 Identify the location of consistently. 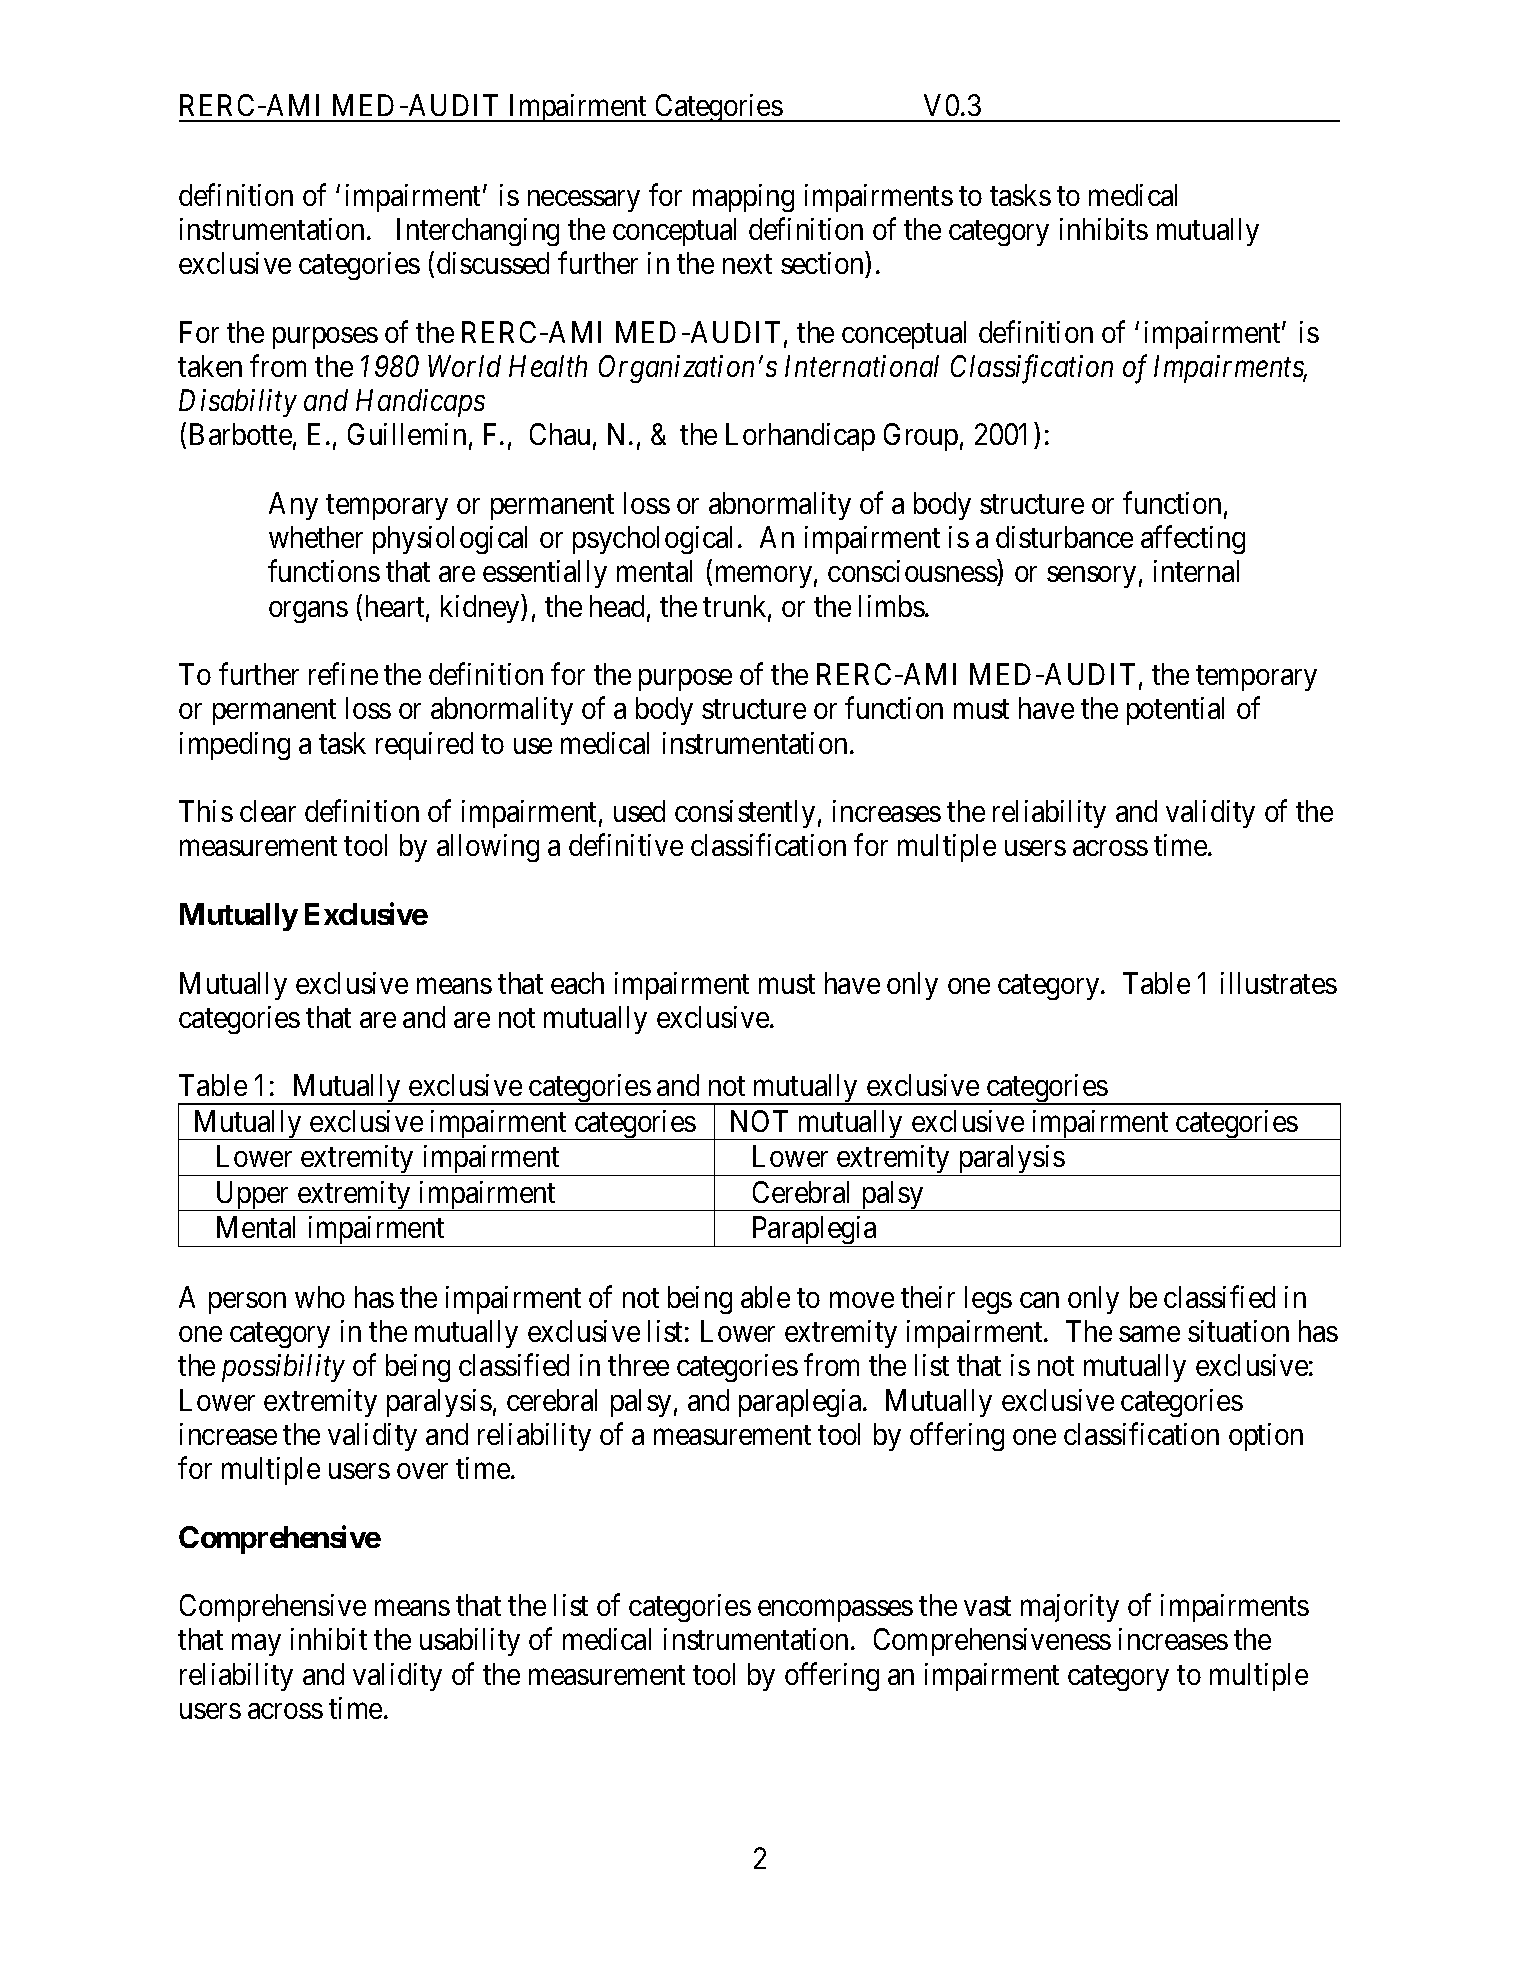
(745, 814).
